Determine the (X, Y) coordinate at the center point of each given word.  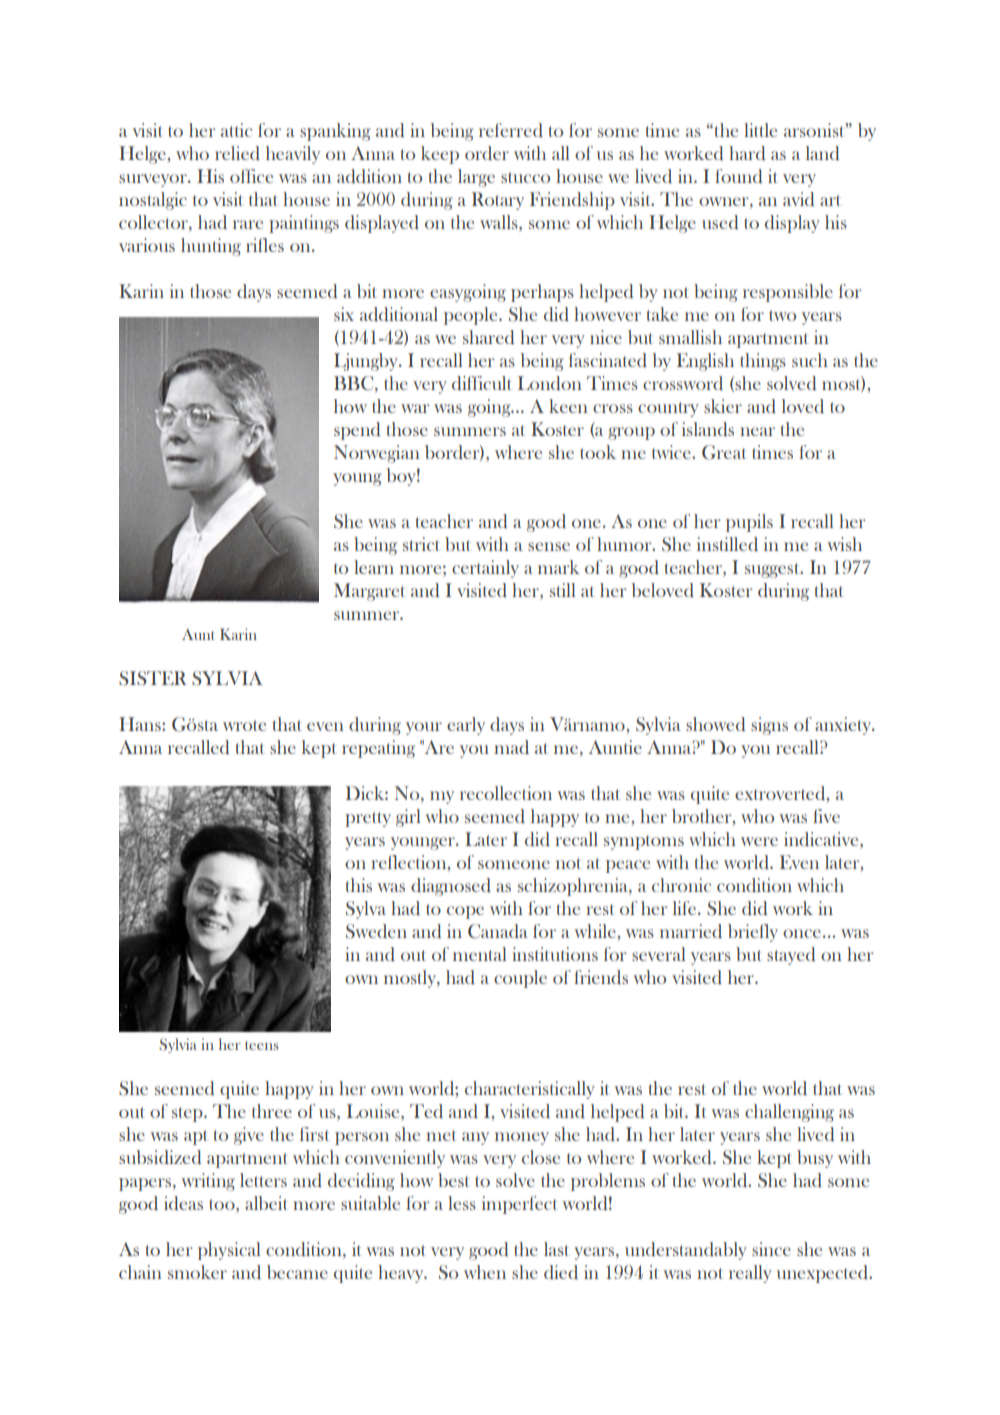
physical (229, 1251)
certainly (485, 569)
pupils (749, 523)
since (771, 1249)
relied (237, 153)
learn (374, 567)
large (476, 178)
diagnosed (451, 887)
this (358, 885)
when (485, 1272)
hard (747, 153)
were (759, 841)
